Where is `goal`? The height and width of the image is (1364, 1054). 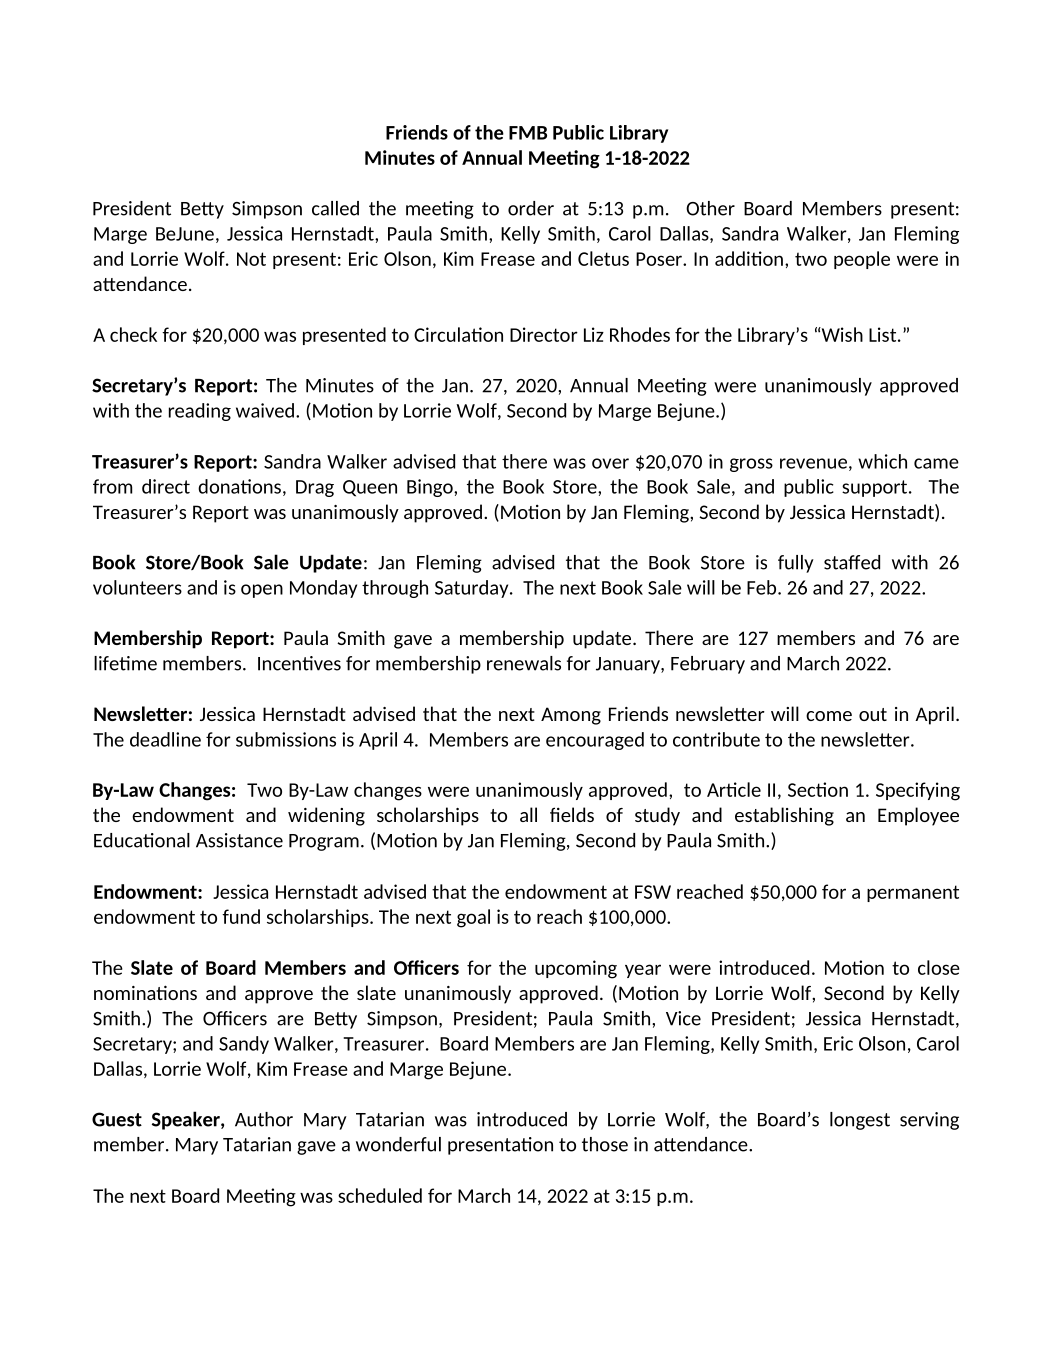 goal is located at coordinates (473, 918).
